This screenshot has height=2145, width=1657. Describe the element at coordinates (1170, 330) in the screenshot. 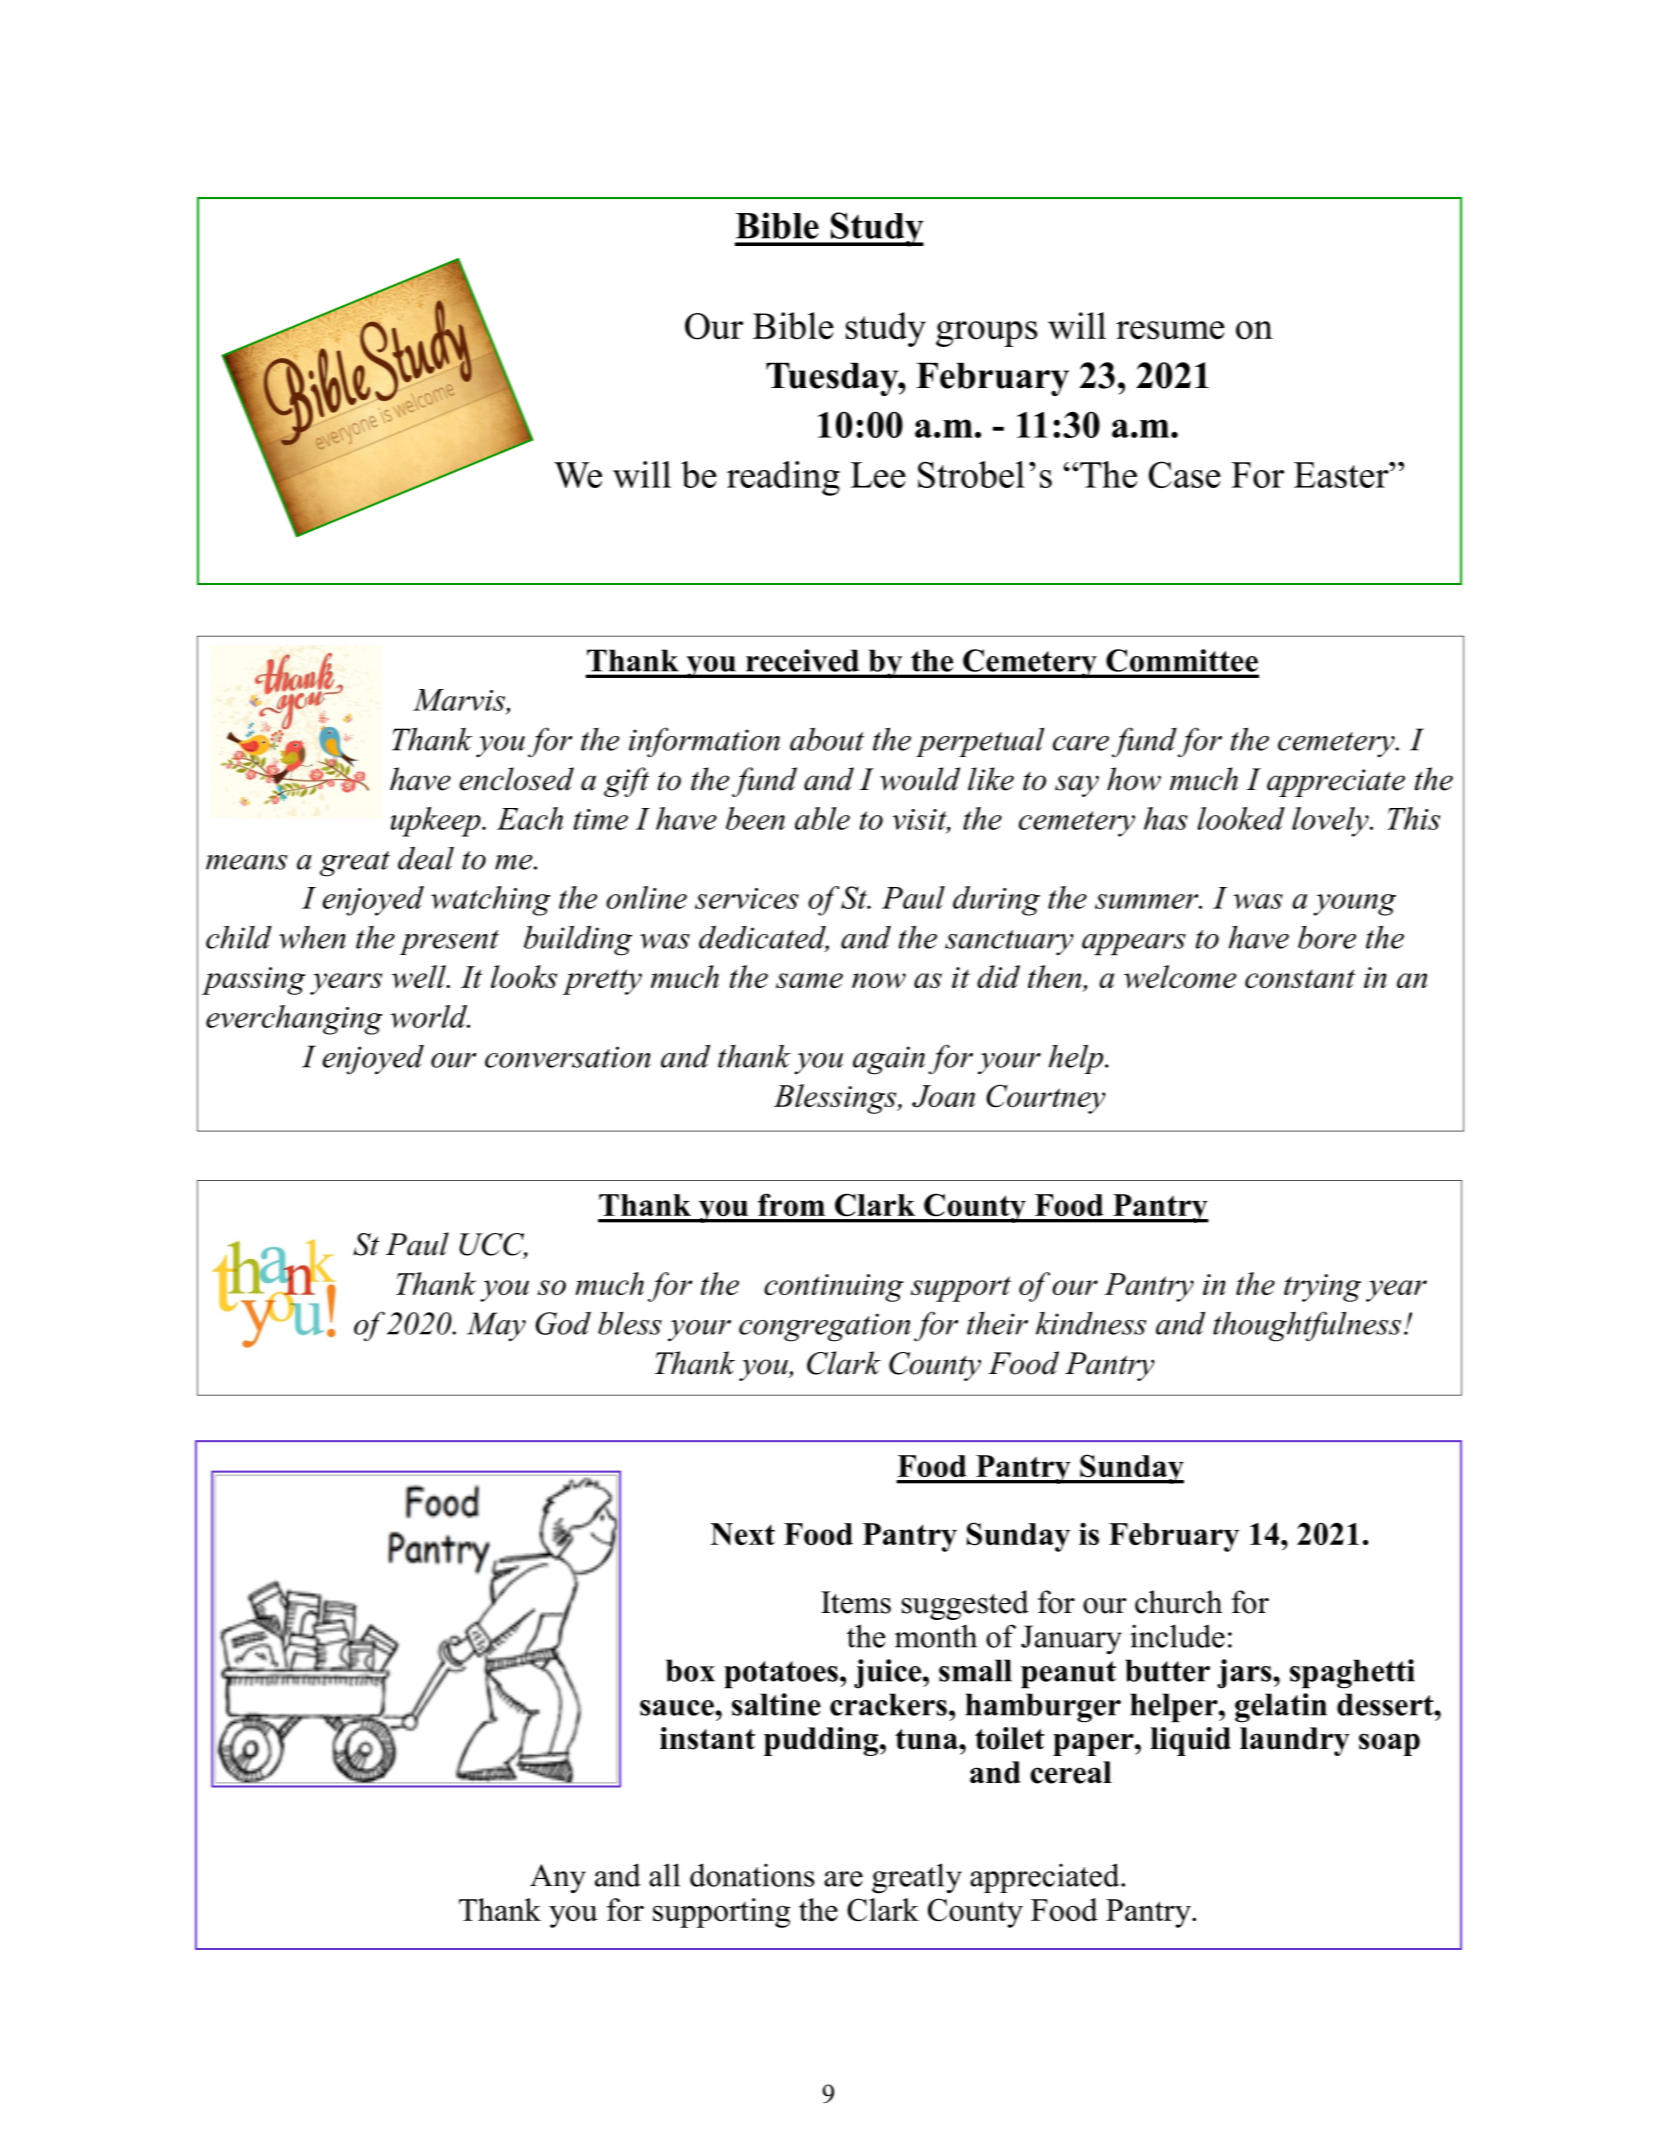

I see `resume` at that location.
